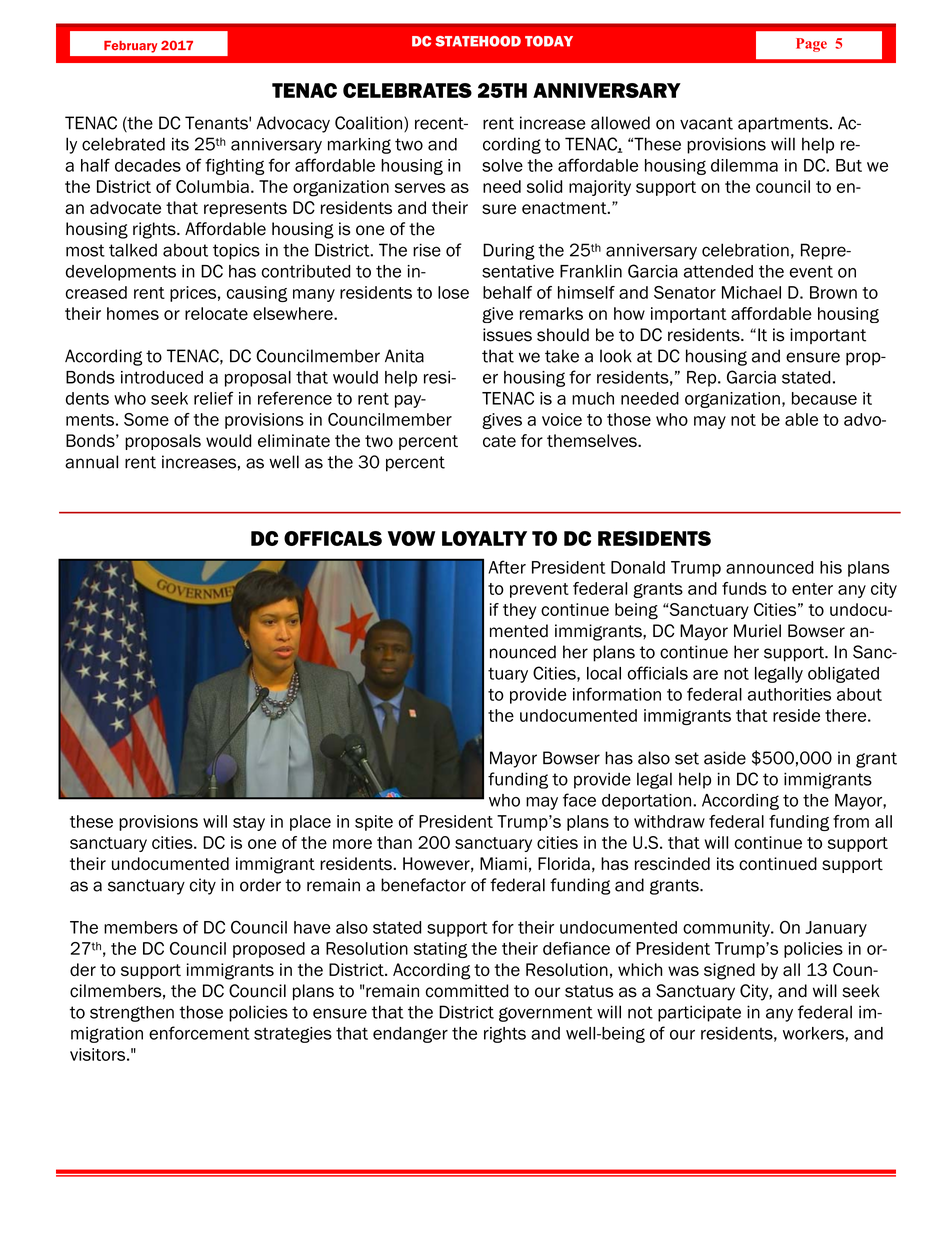 Image resolution: width=952 pixels, height=1233 pixels. I want to click on stay, so click(249, 823).
